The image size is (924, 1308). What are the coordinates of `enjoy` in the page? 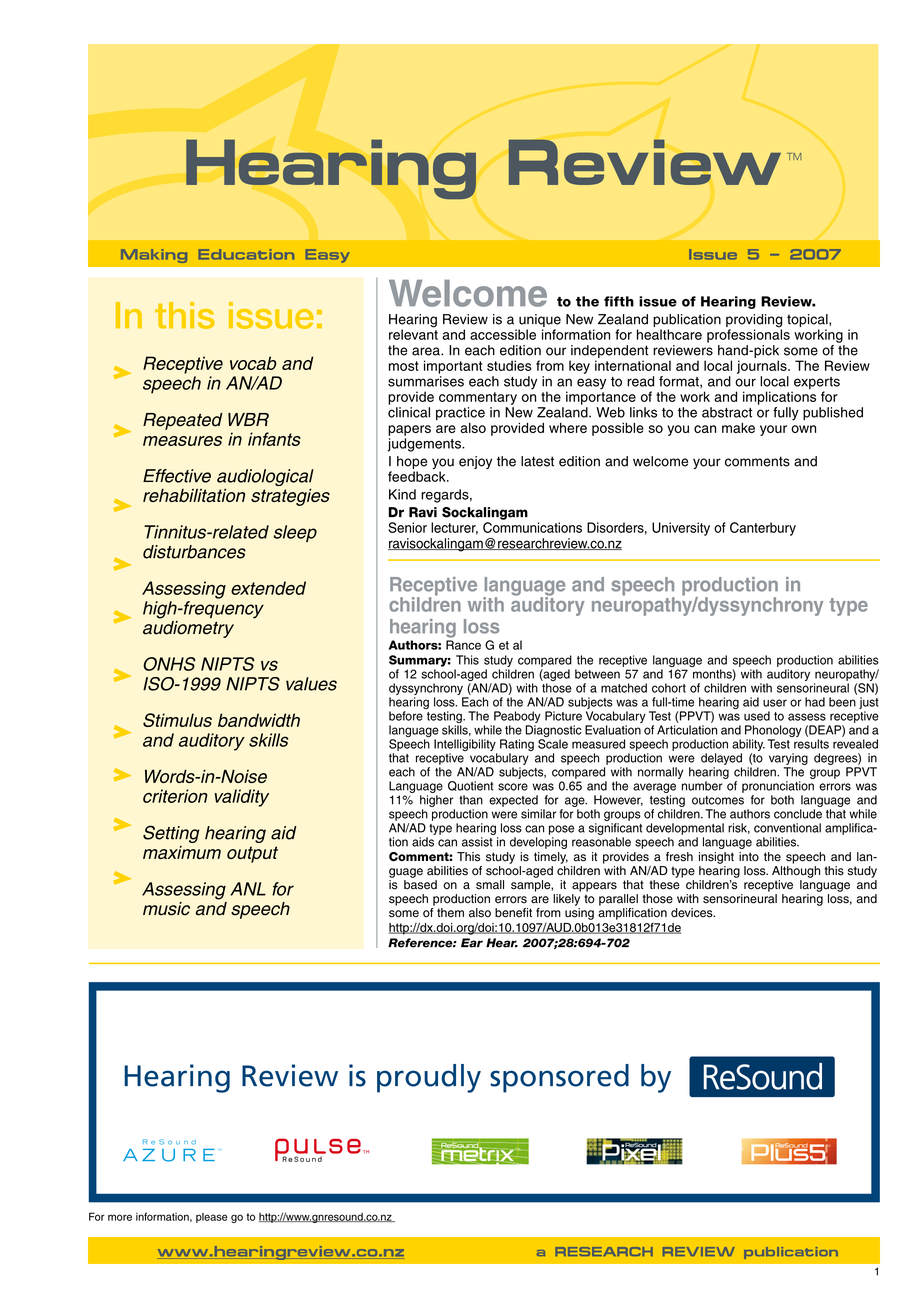 It's located at (475, 462).
